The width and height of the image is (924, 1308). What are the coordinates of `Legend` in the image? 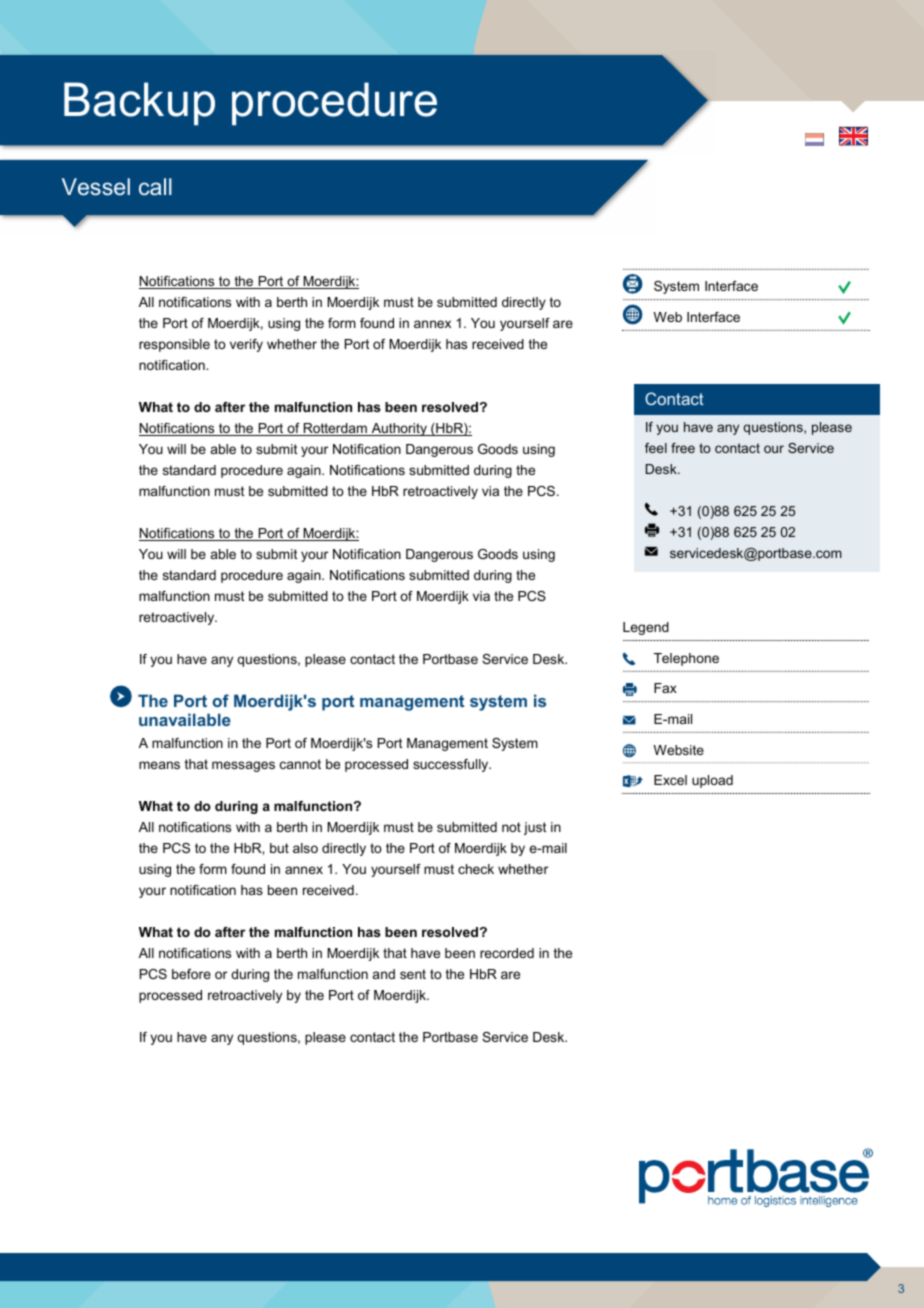 It's located at (646, 628).
